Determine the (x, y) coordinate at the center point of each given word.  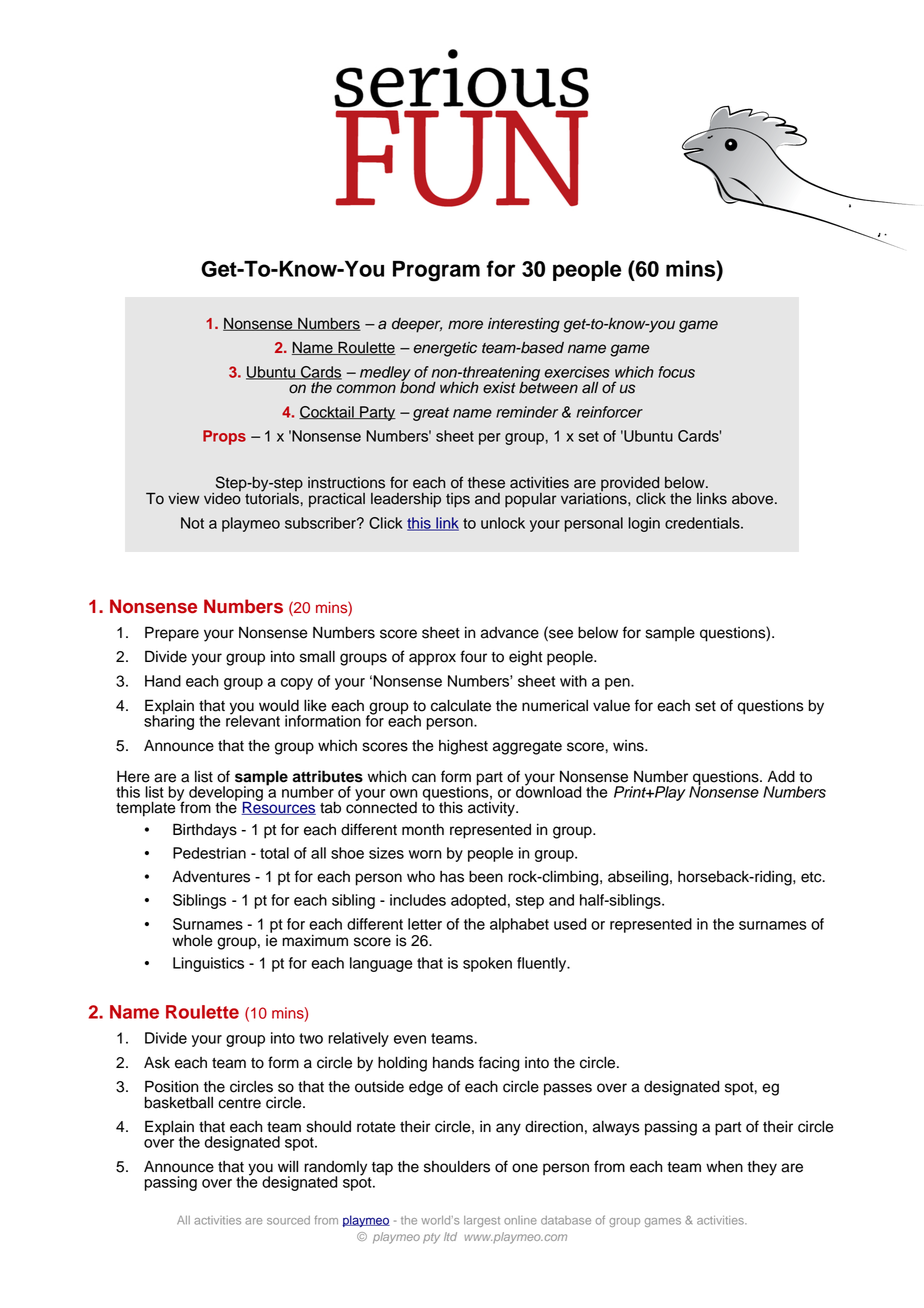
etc (812, 877)
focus (676, 372)
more (465, 325)
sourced (288, 1220)
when (724, 1167)
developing (226, 794)
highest (463, 747)
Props (224, 437)
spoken (487, 964)
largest (482, 1221)
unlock (503, 523)
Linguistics (208, 964)
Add (781, 776)
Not (192, 523)
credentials (703, 523)
